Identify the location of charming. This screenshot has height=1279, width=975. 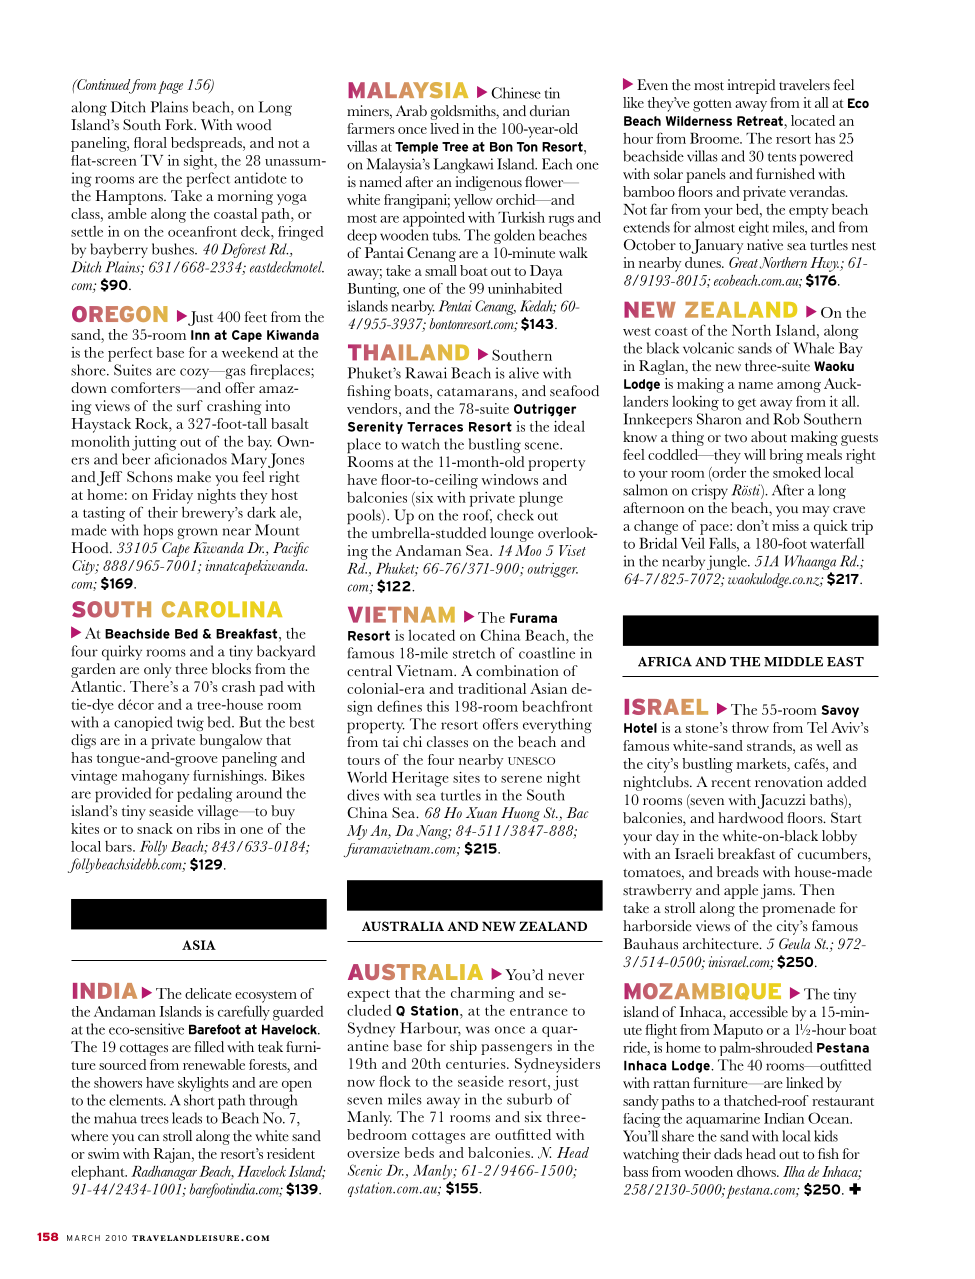
(483, 994).
